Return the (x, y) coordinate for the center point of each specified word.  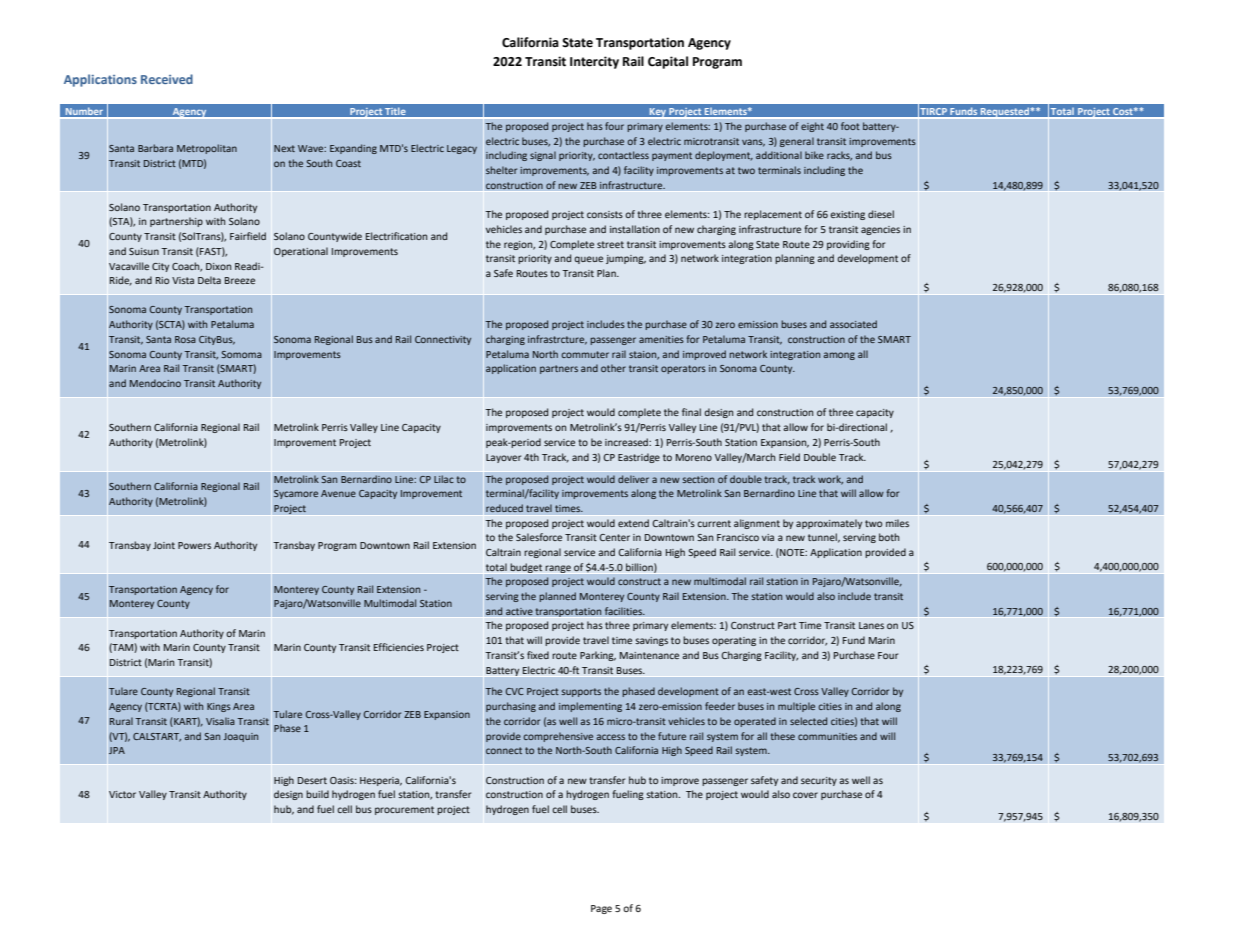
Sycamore (296, 494)
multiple (796, 707)
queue (588, 260)
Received (167, 79)
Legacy (462, 149)
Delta (209, 280)
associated (853, 324)
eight (812, 127)
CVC (515, 691)
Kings (219, 707)
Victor (122, 794)
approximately (829, 524)
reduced (504, 508)
